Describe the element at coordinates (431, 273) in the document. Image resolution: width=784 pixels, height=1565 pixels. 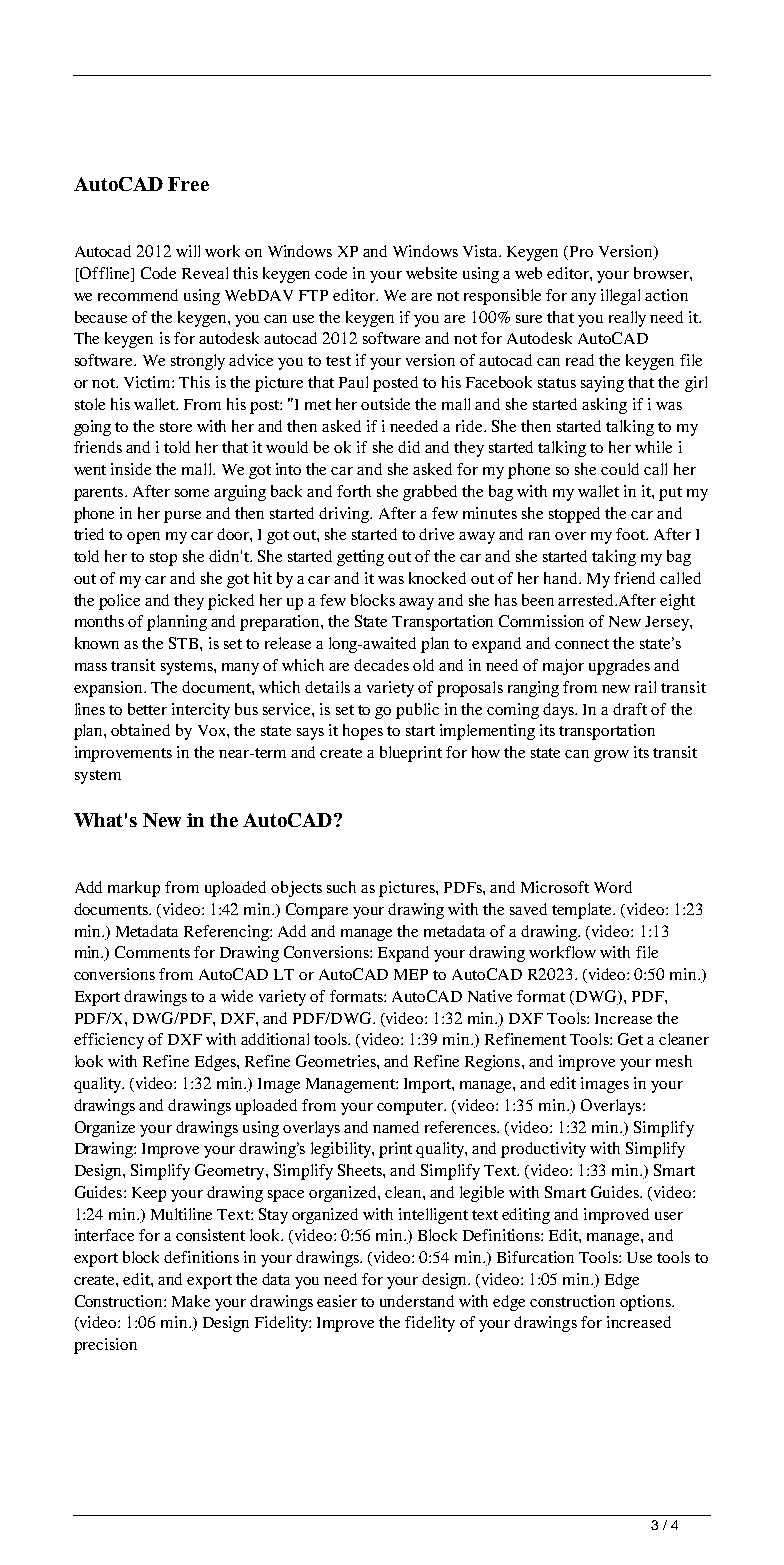
I see `website` at that location.
